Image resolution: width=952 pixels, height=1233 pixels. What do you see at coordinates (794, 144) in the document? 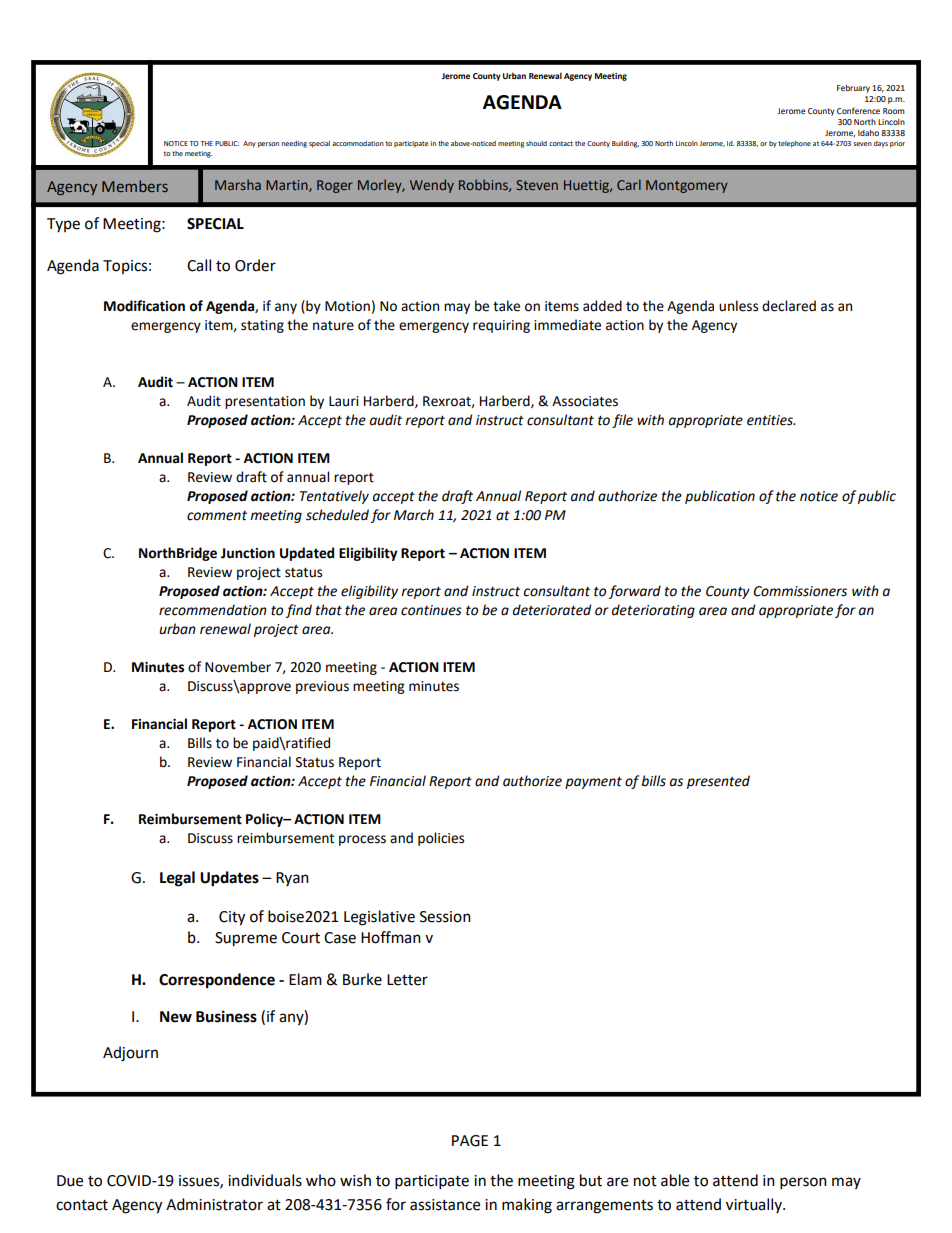
I see `telephone` at bounding box center [794, 144].
